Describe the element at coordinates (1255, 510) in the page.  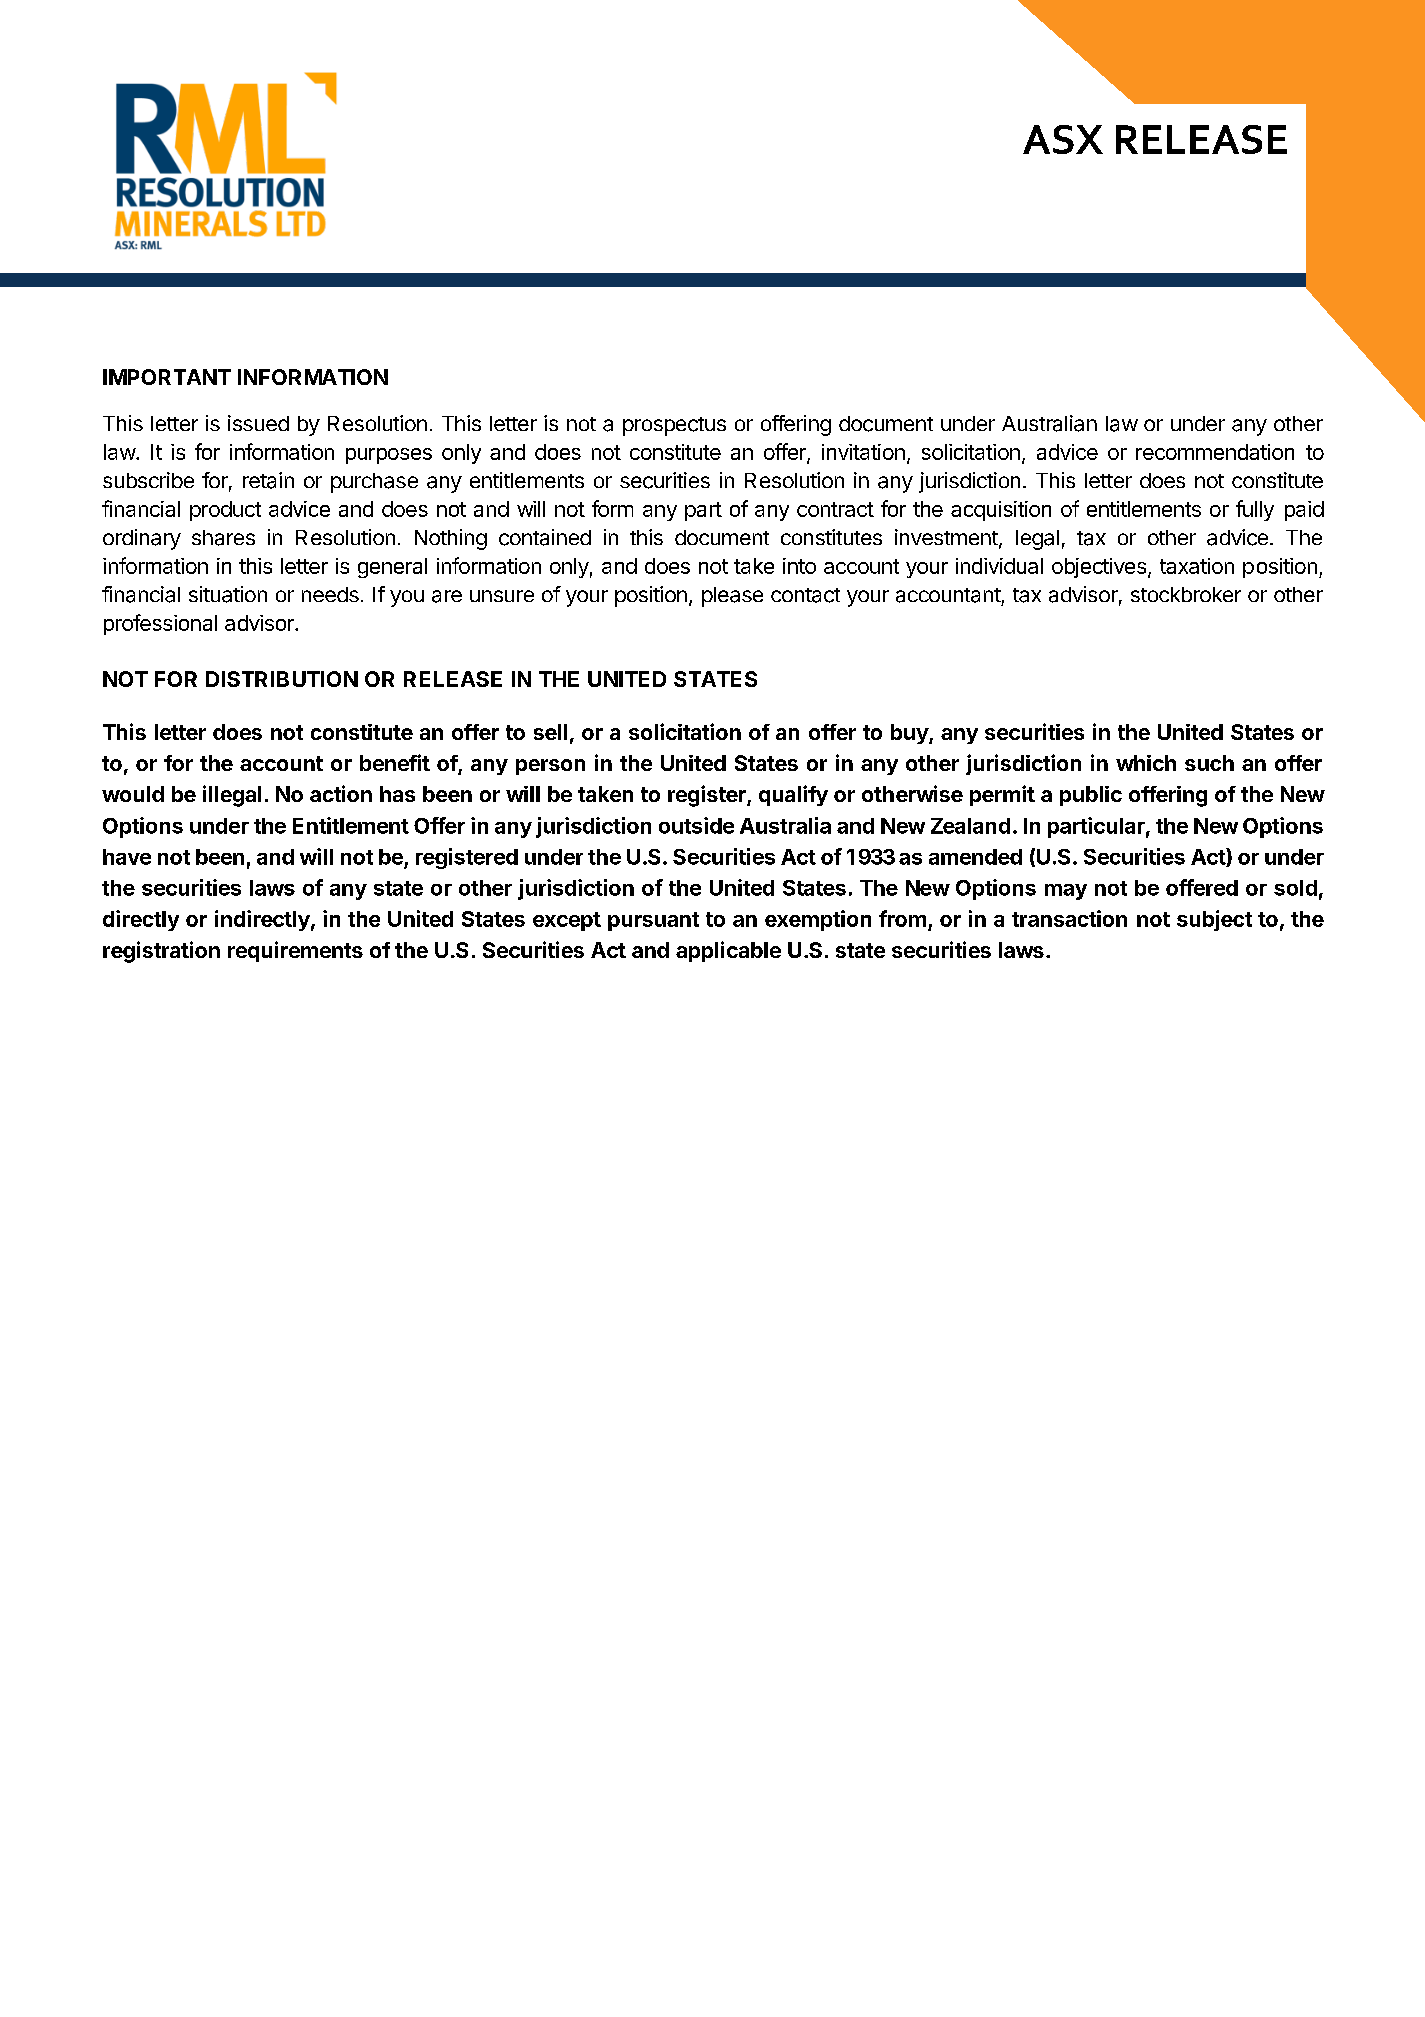
I see `fully` at that location.
